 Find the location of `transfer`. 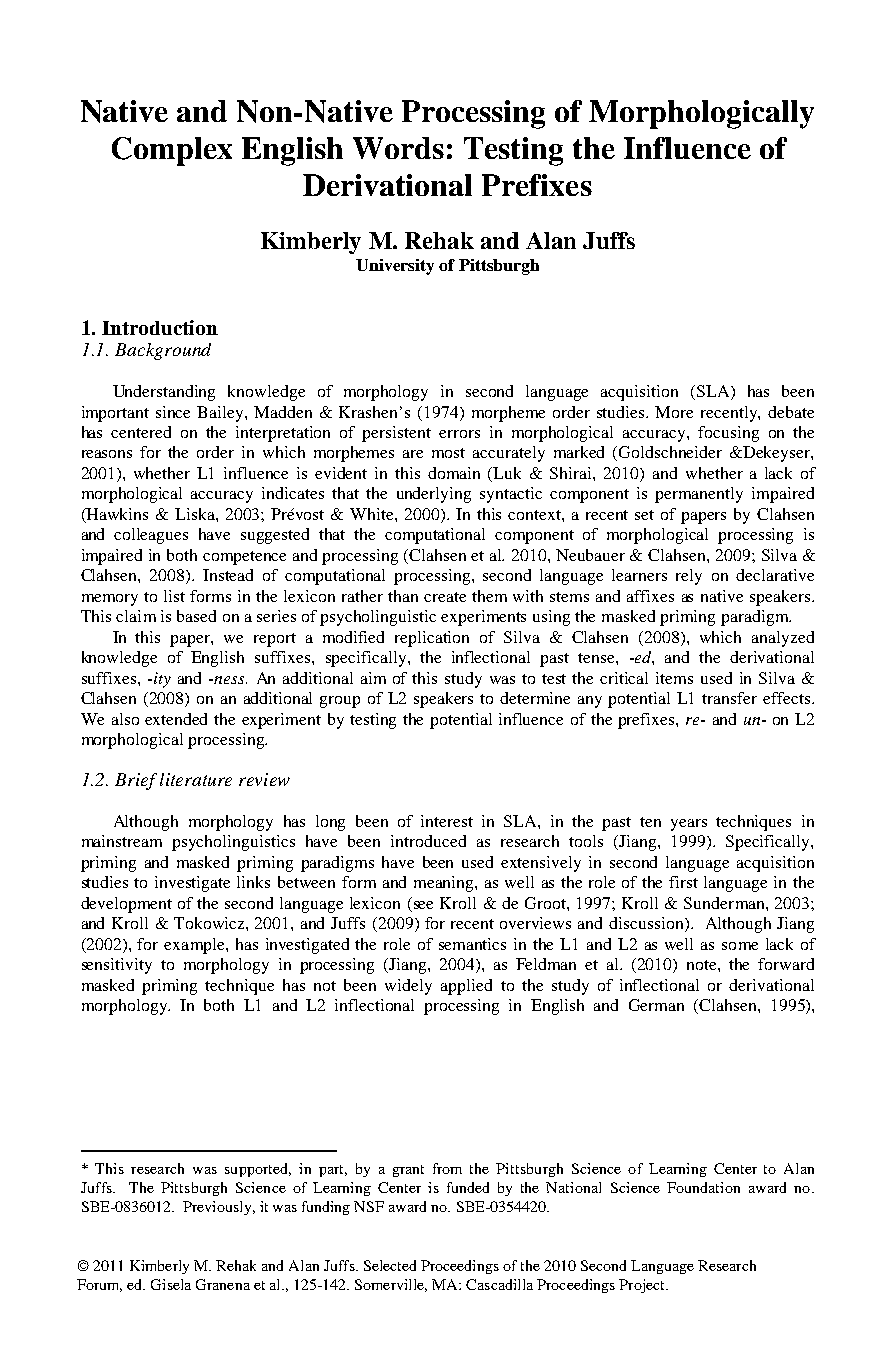

transfer is located at coordinates (729, 698).
